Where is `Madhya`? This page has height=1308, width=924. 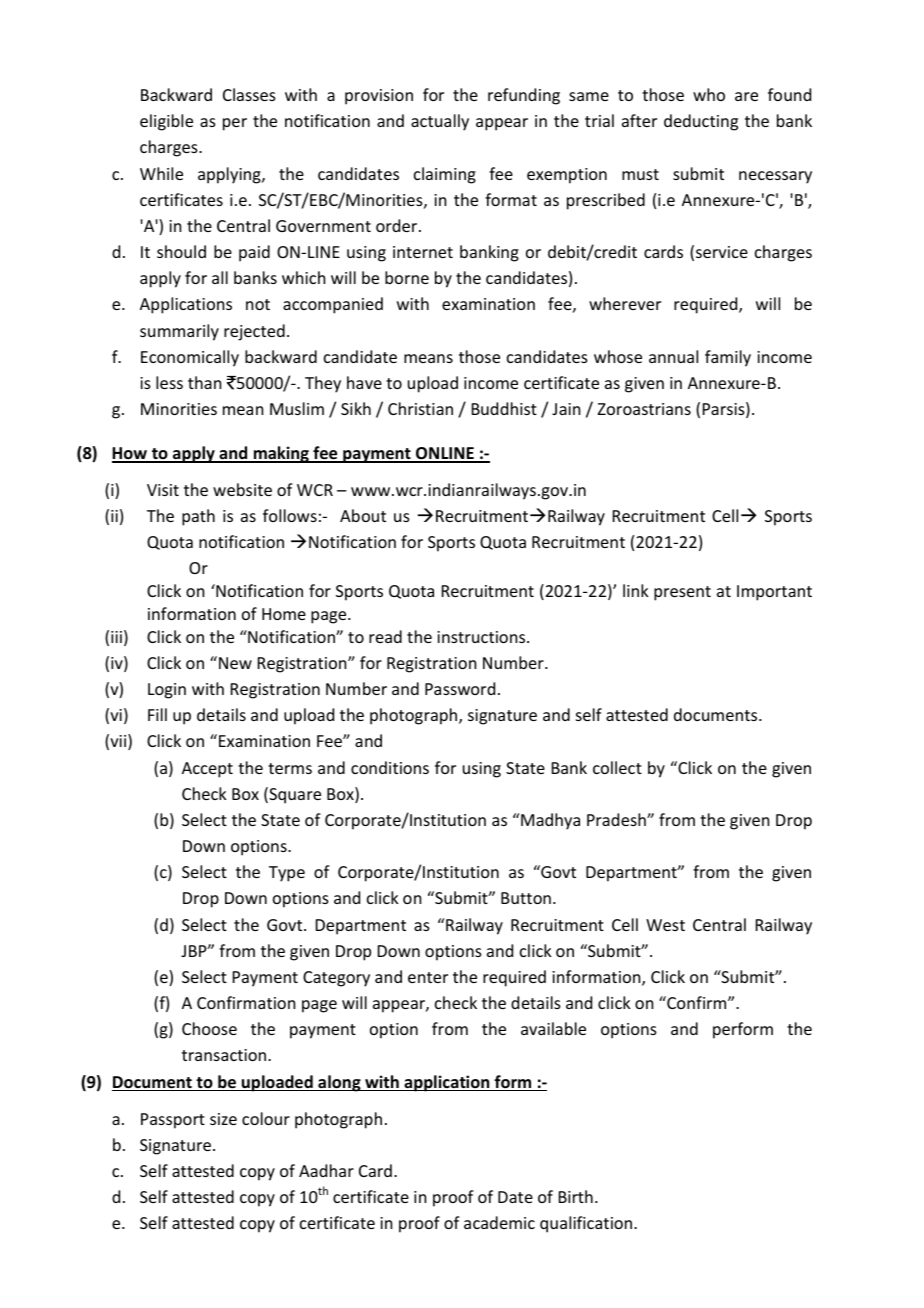 Madhya is located at coordinates (549, 821).
